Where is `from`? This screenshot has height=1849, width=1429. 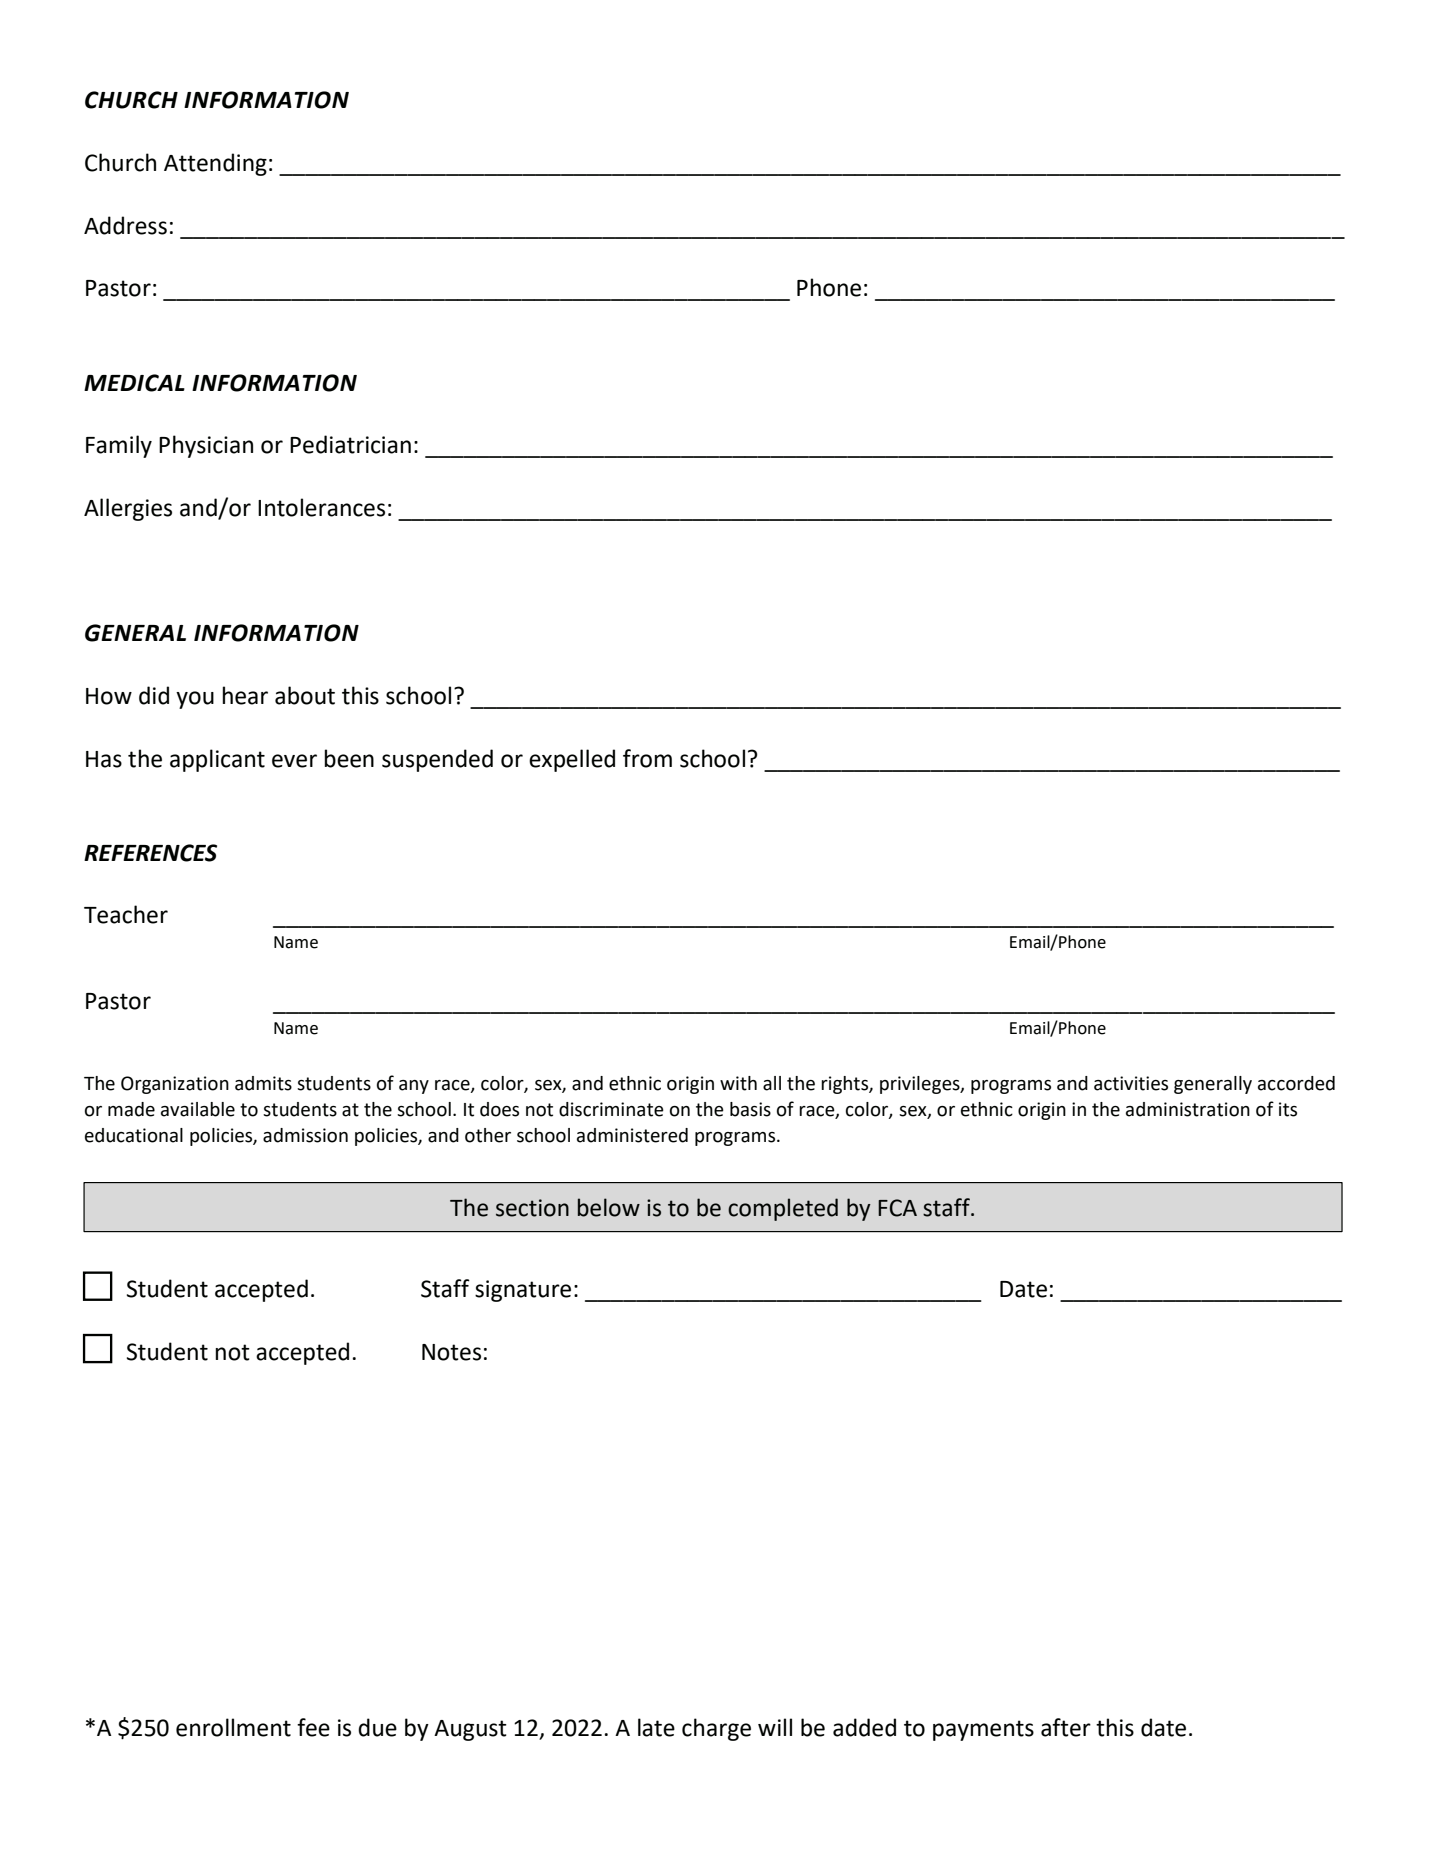 from is located at coordinates (647, 758).
